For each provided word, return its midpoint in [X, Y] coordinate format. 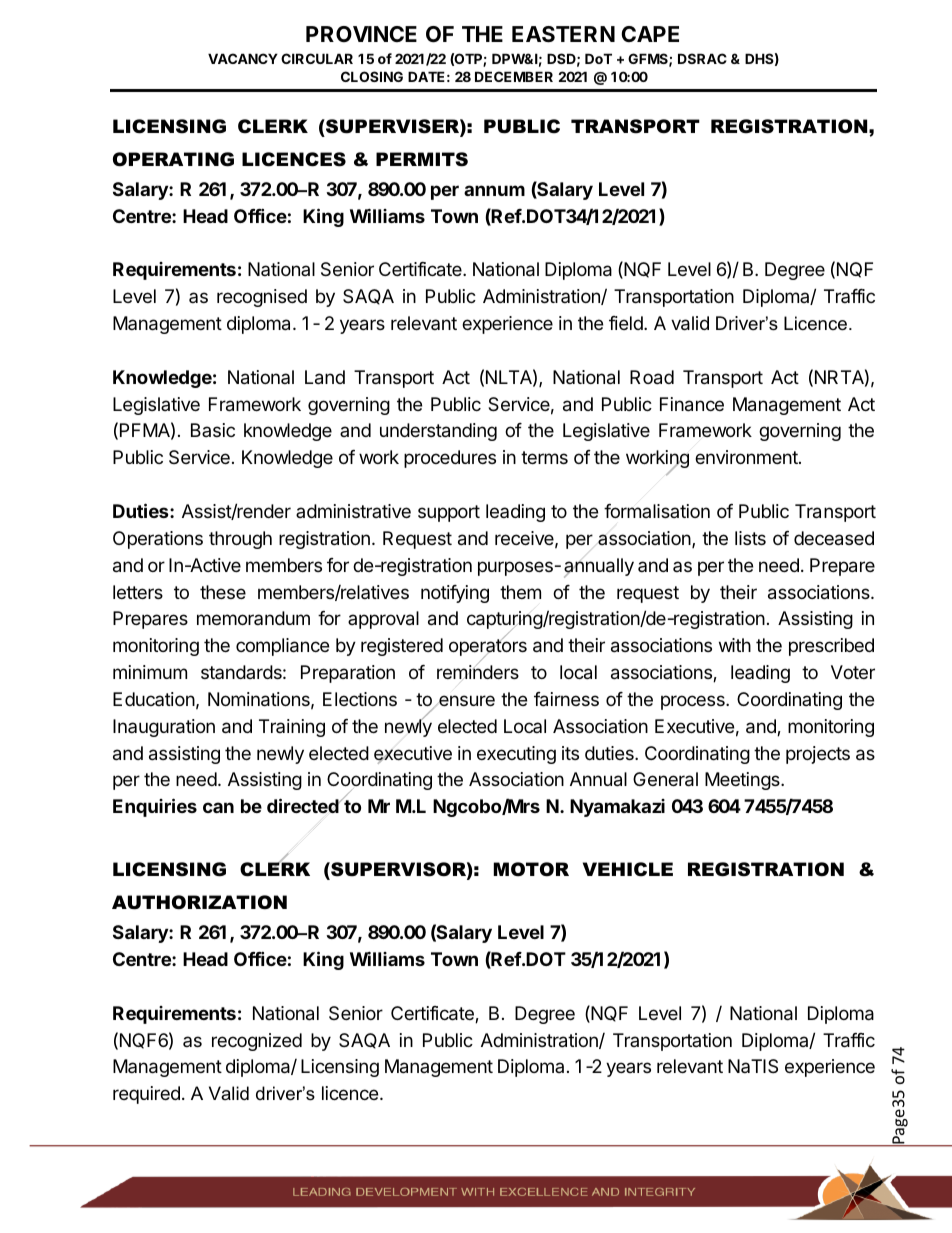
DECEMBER [514, 76]
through [240, 540]
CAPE [650, 34]
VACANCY [243, 58]
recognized [257, 1042]
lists [750, 538]
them [520, 592]
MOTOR [531, 869]
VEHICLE [628, 869]
